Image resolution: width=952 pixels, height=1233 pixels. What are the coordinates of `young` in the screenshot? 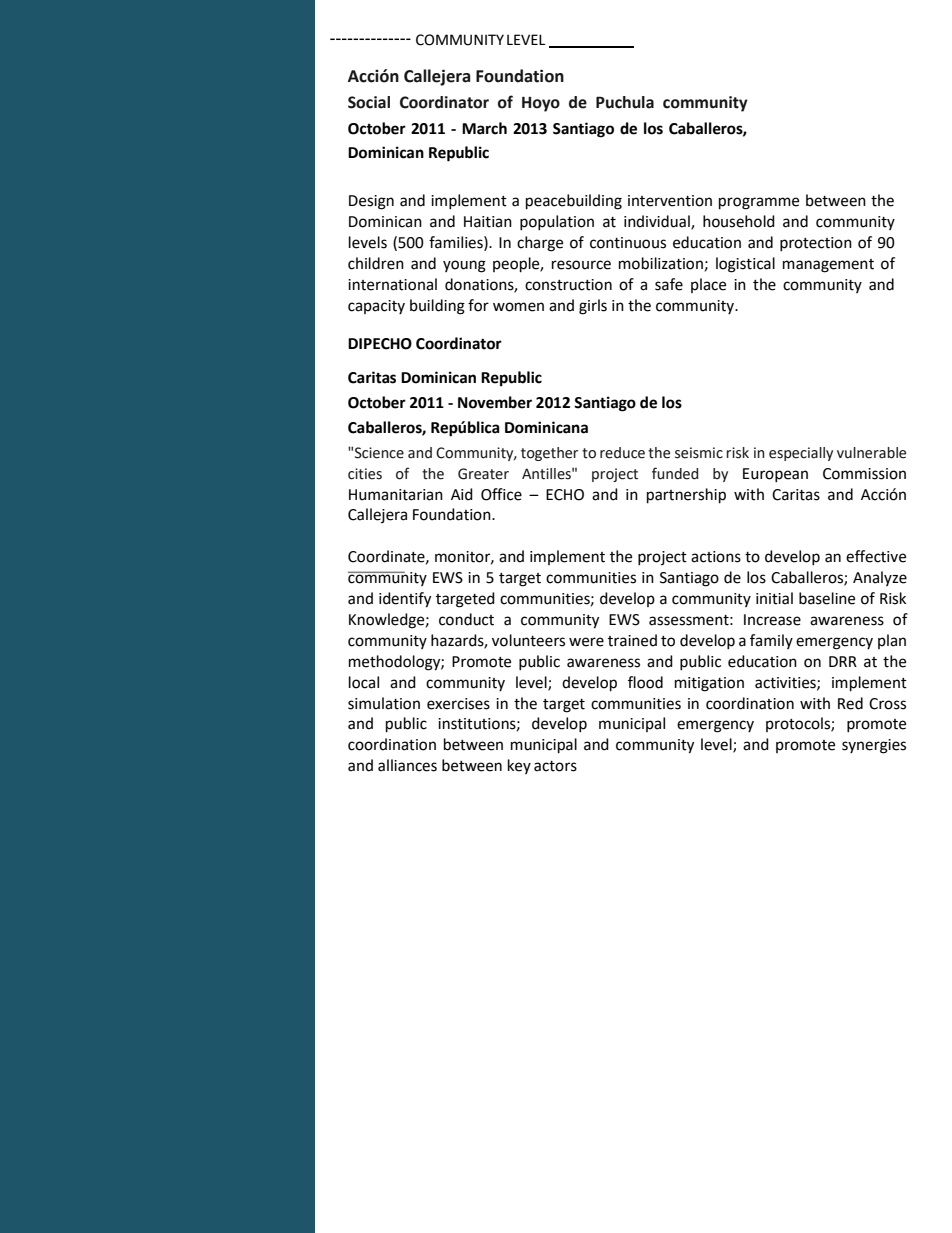 It's located at (464, 266).
